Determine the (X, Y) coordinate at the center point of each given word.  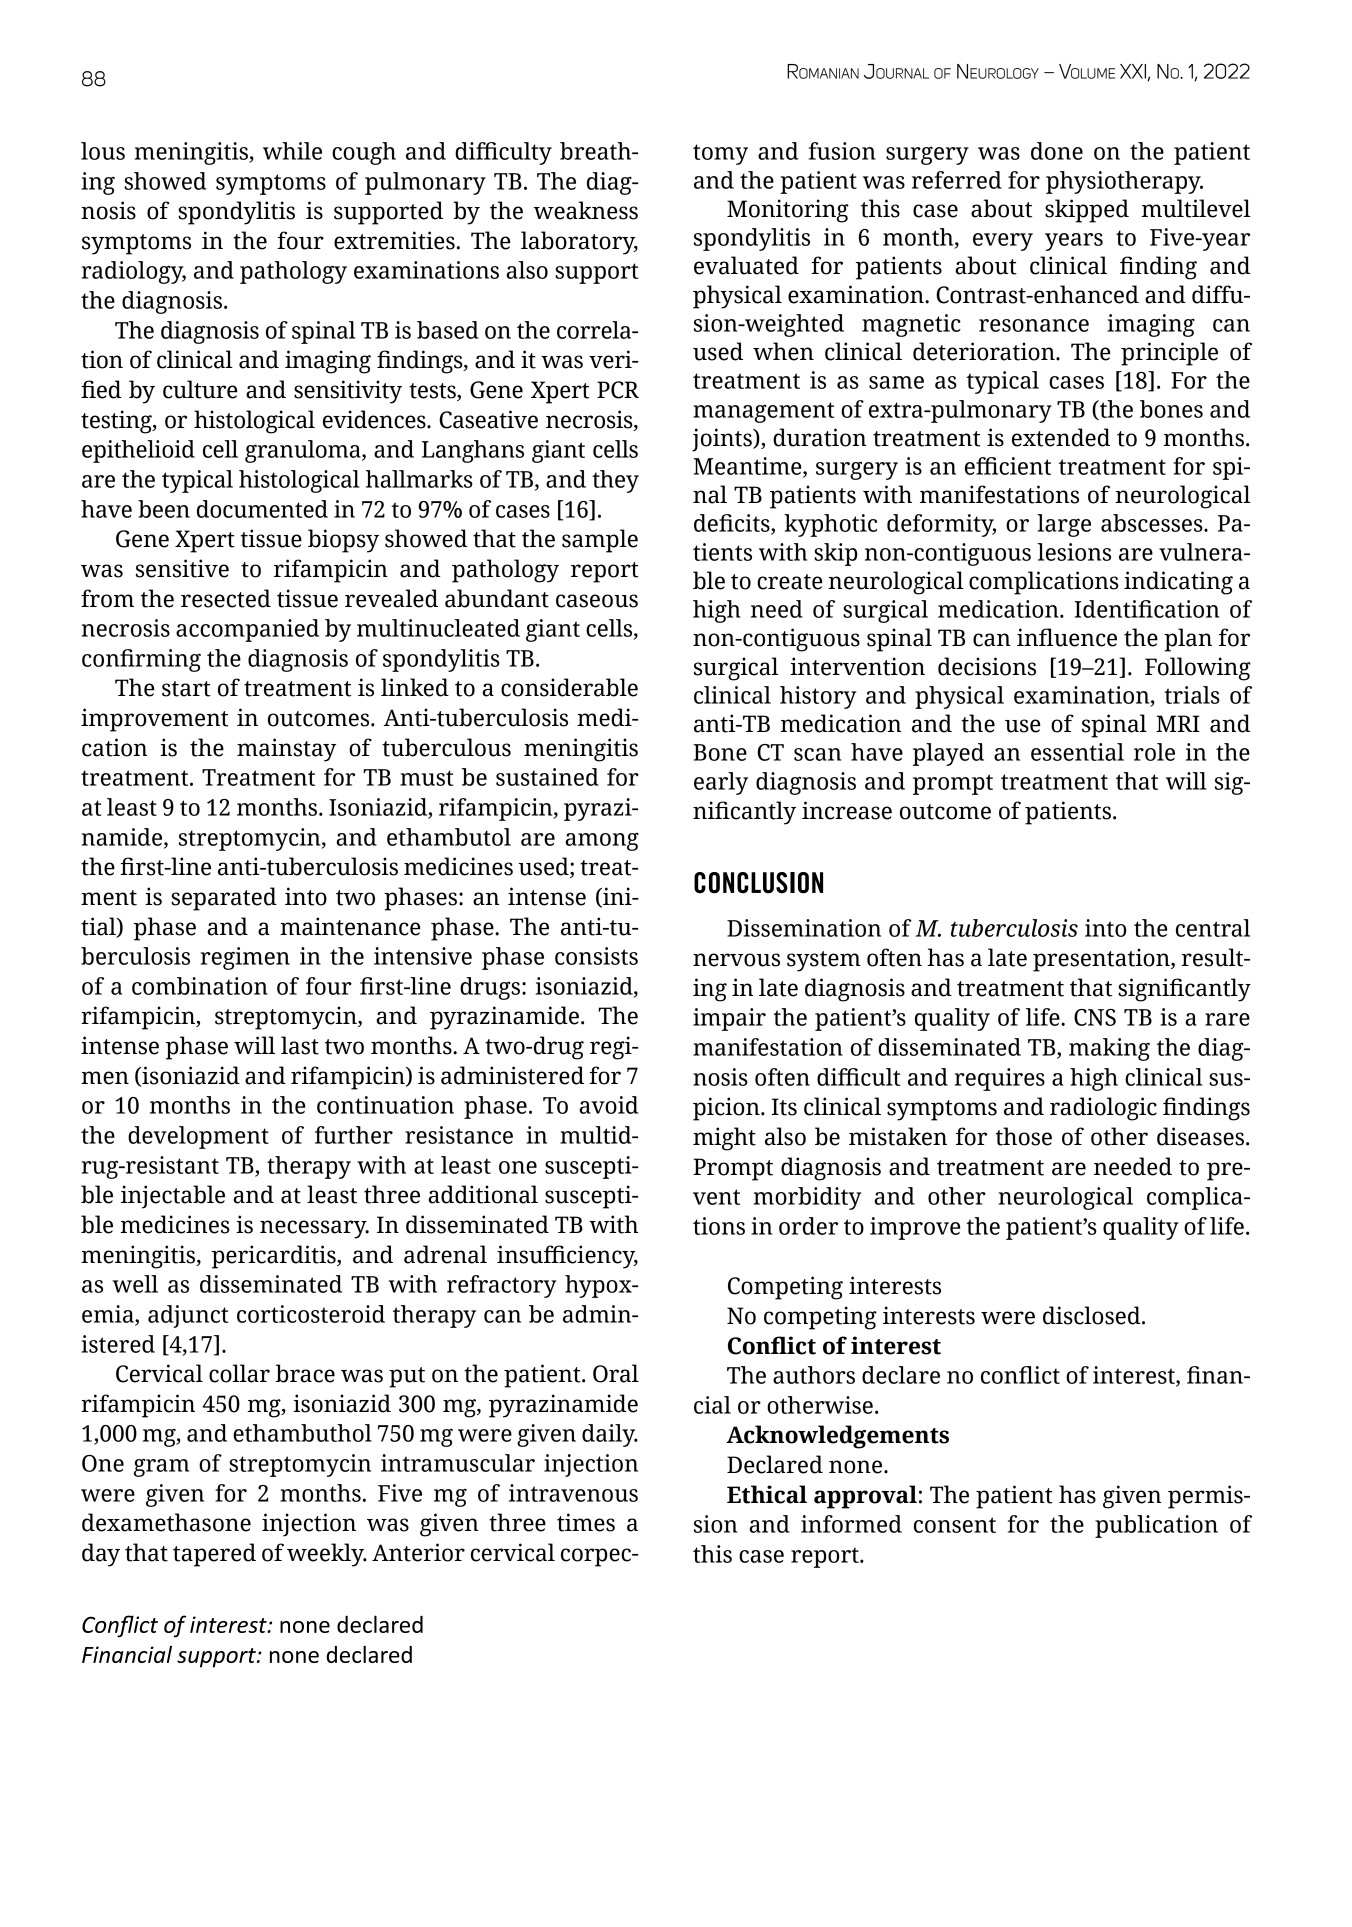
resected (226, 598)
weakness (586, 210)
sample (600, 541)
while (292, 151)
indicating (1178, 583)
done (1057, 151)
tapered (214, 1555)
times (586, 1522)
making (1109, 1049)
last (300, 1045)
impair (729, 1019)
